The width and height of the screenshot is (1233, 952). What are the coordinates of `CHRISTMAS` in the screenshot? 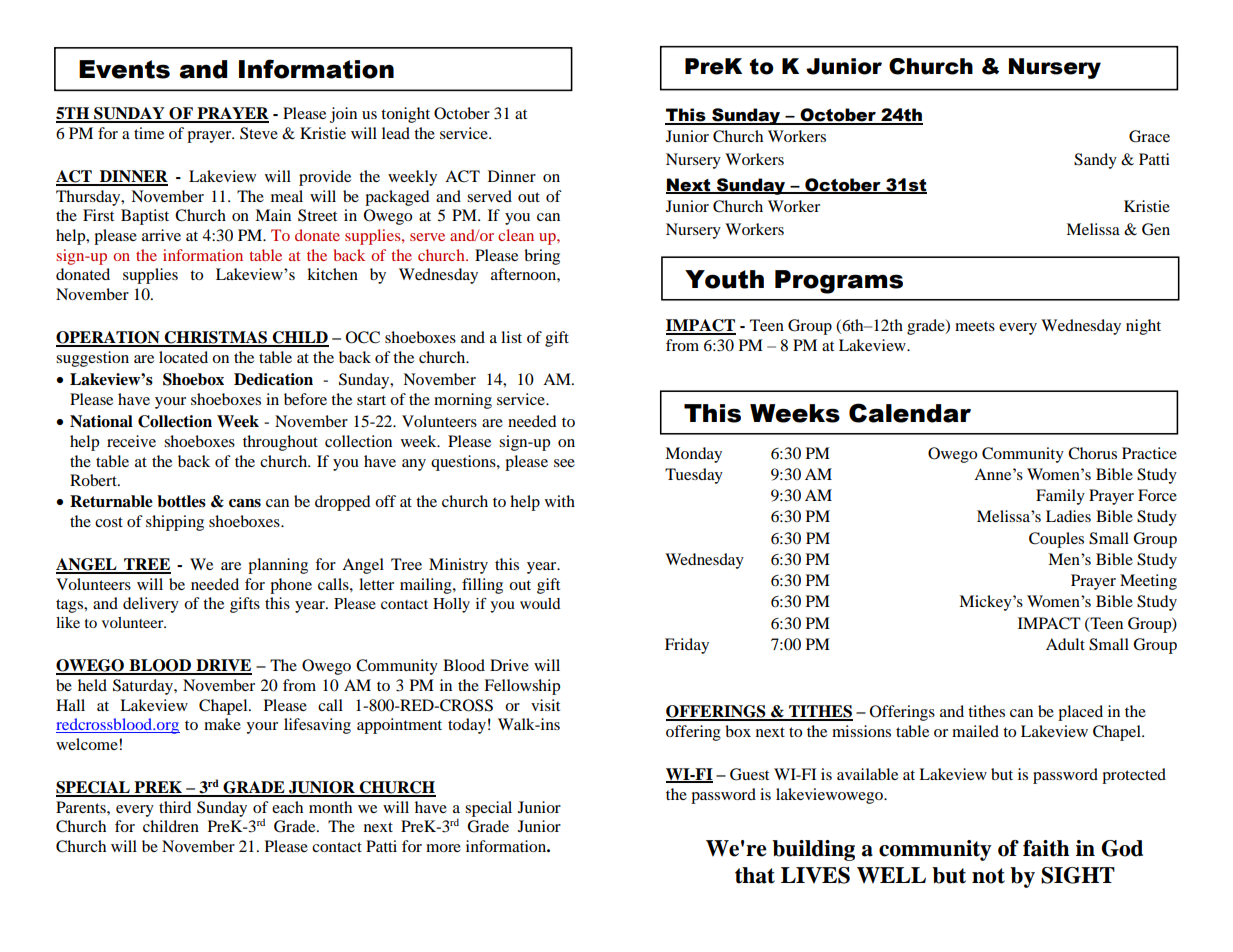 It's located at (216, 338).
